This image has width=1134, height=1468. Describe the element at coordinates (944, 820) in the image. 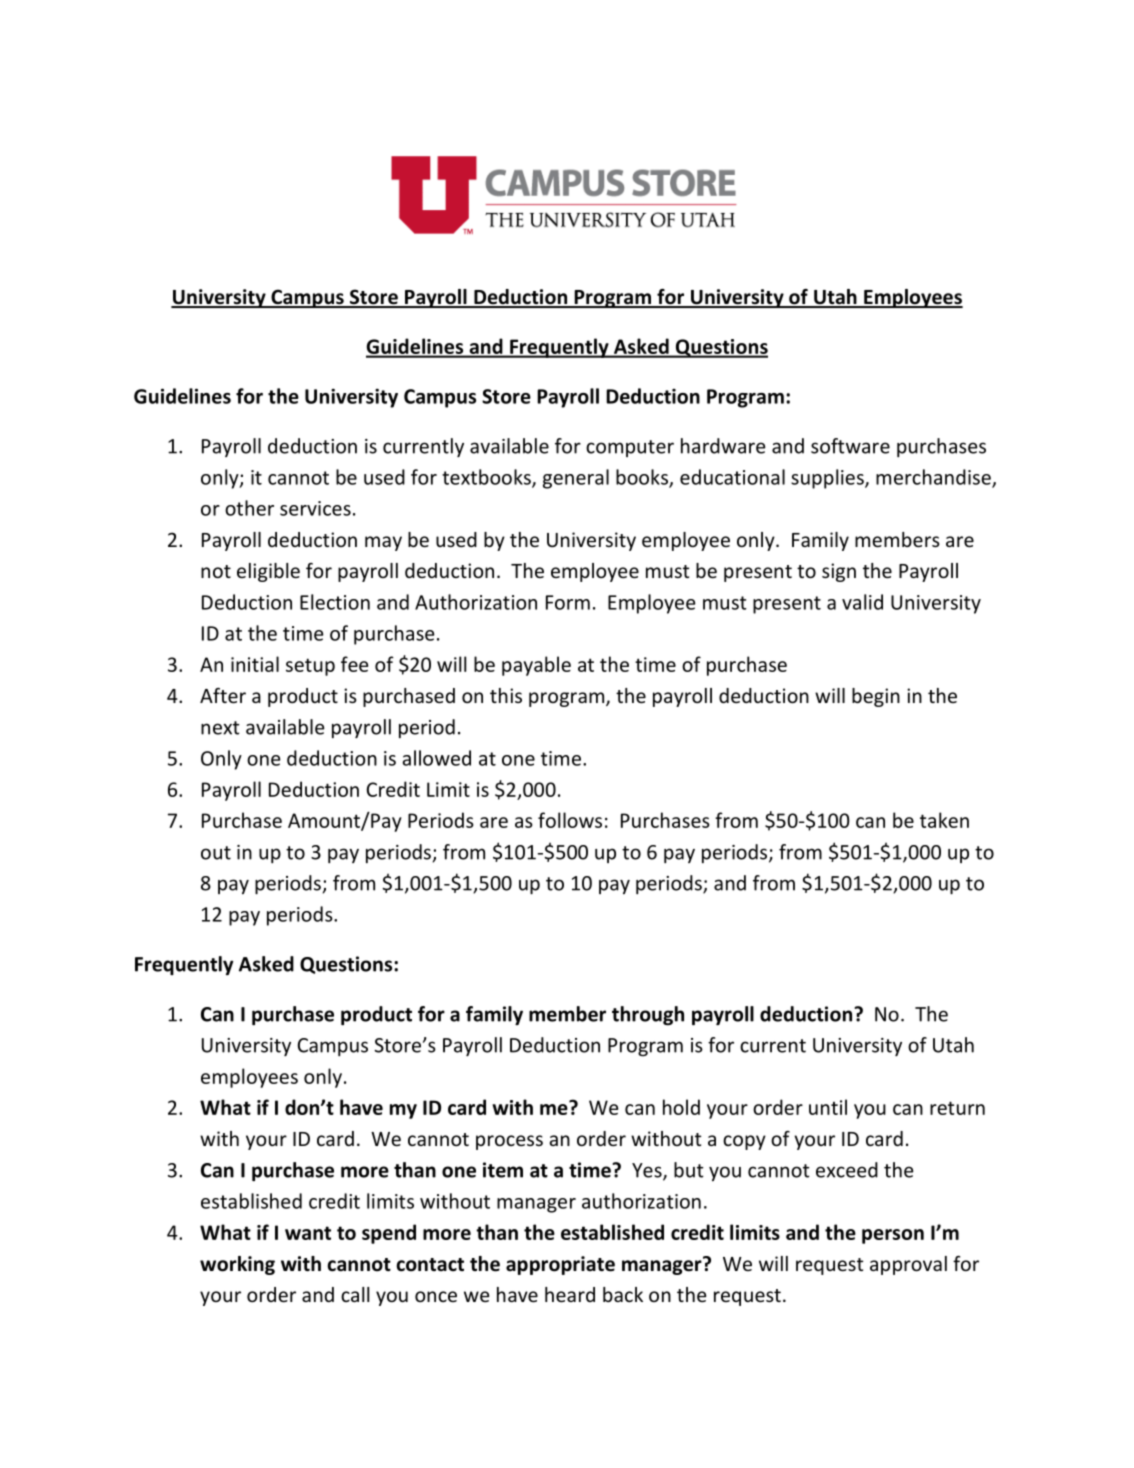

I see `taken` at that location.
